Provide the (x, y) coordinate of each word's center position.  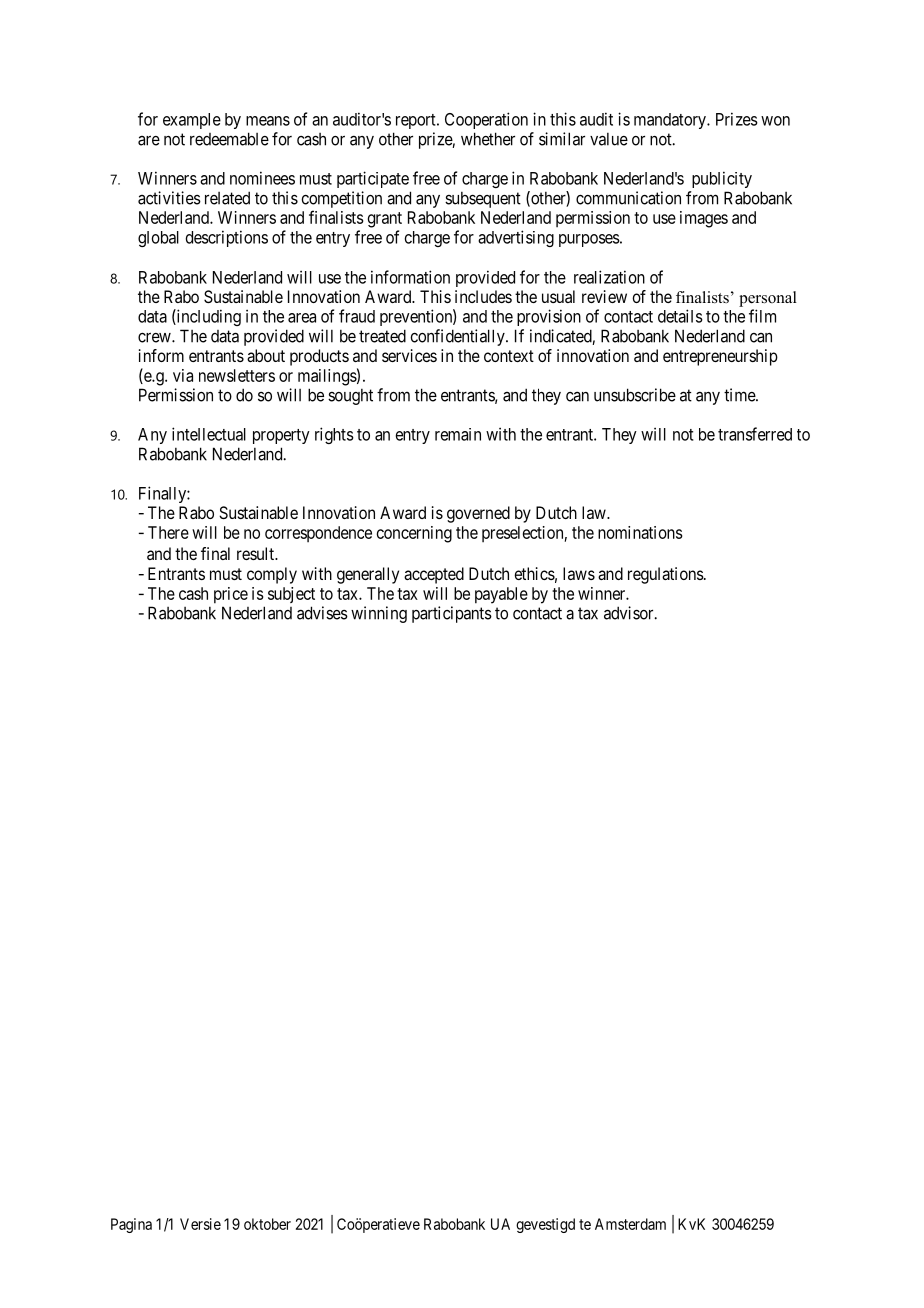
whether (488, 139)
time (740, 395)
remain (458, 434)
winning (379, 614)
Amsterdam (630, 1224)
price (231, 595)
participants (452, 614)
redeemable (229, 139)
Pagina (131, 1225)
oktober (267, 1224)
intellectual (209, 434)
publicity (722, 179)
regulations (666, 575)
